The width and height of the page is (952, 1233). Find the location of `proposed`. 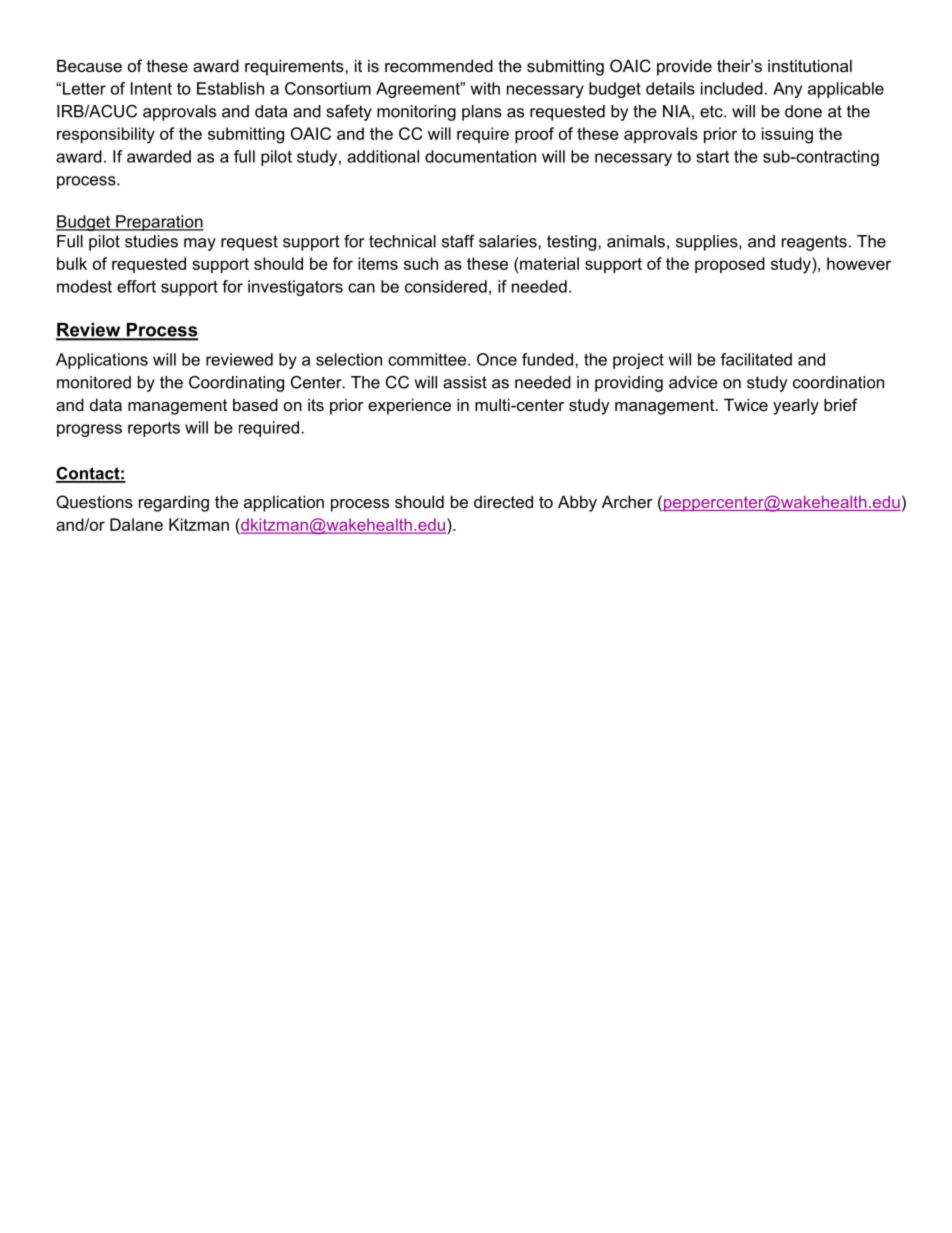

proposed is located at coordinates (730, 265).
